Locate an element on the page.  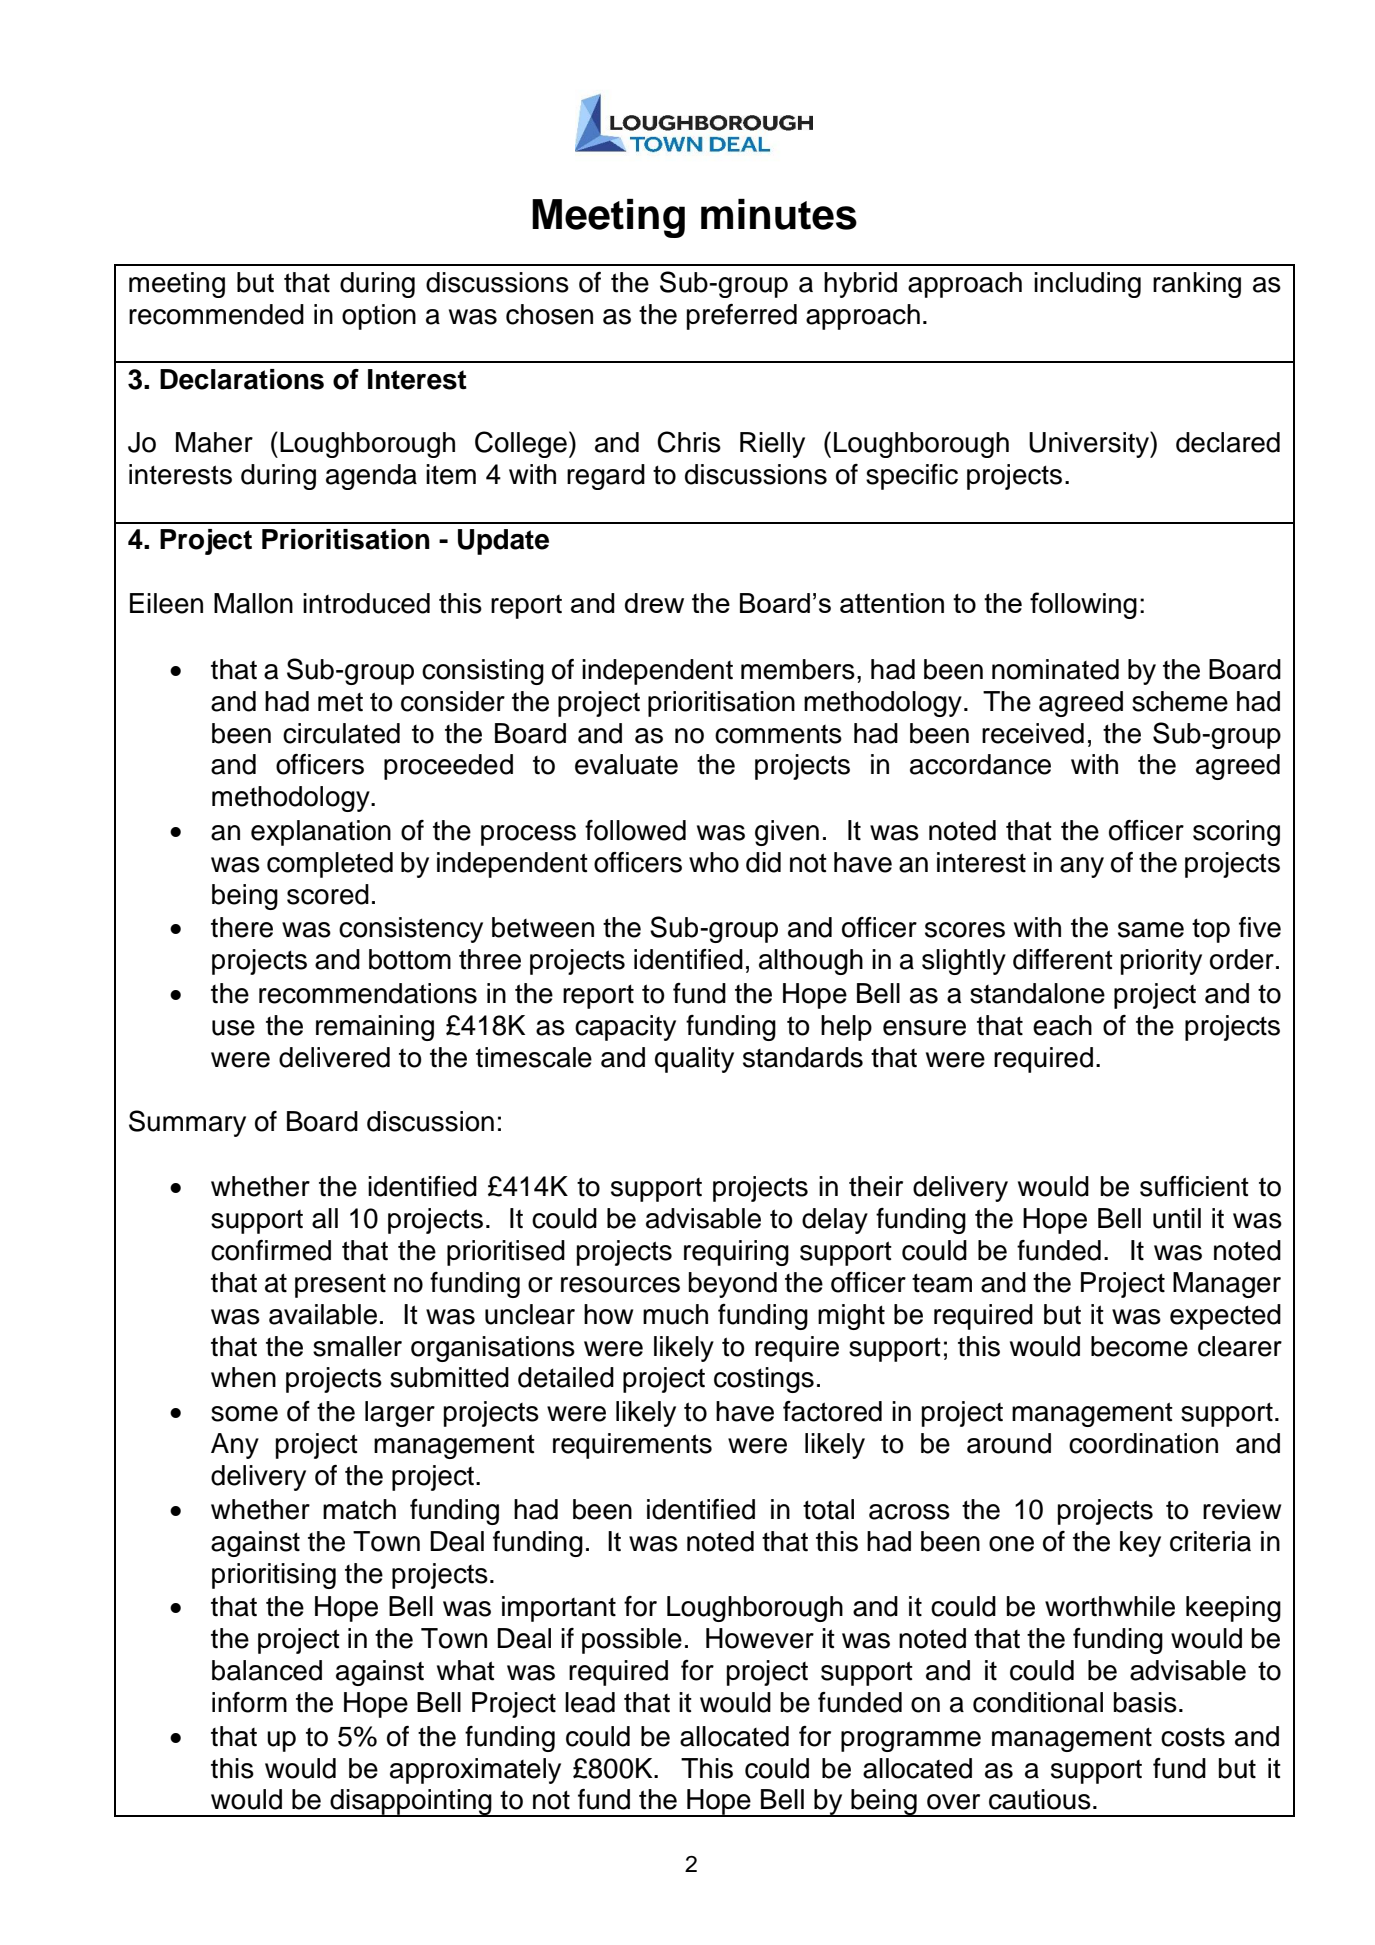
when is located at coordinates (243, 1377).
